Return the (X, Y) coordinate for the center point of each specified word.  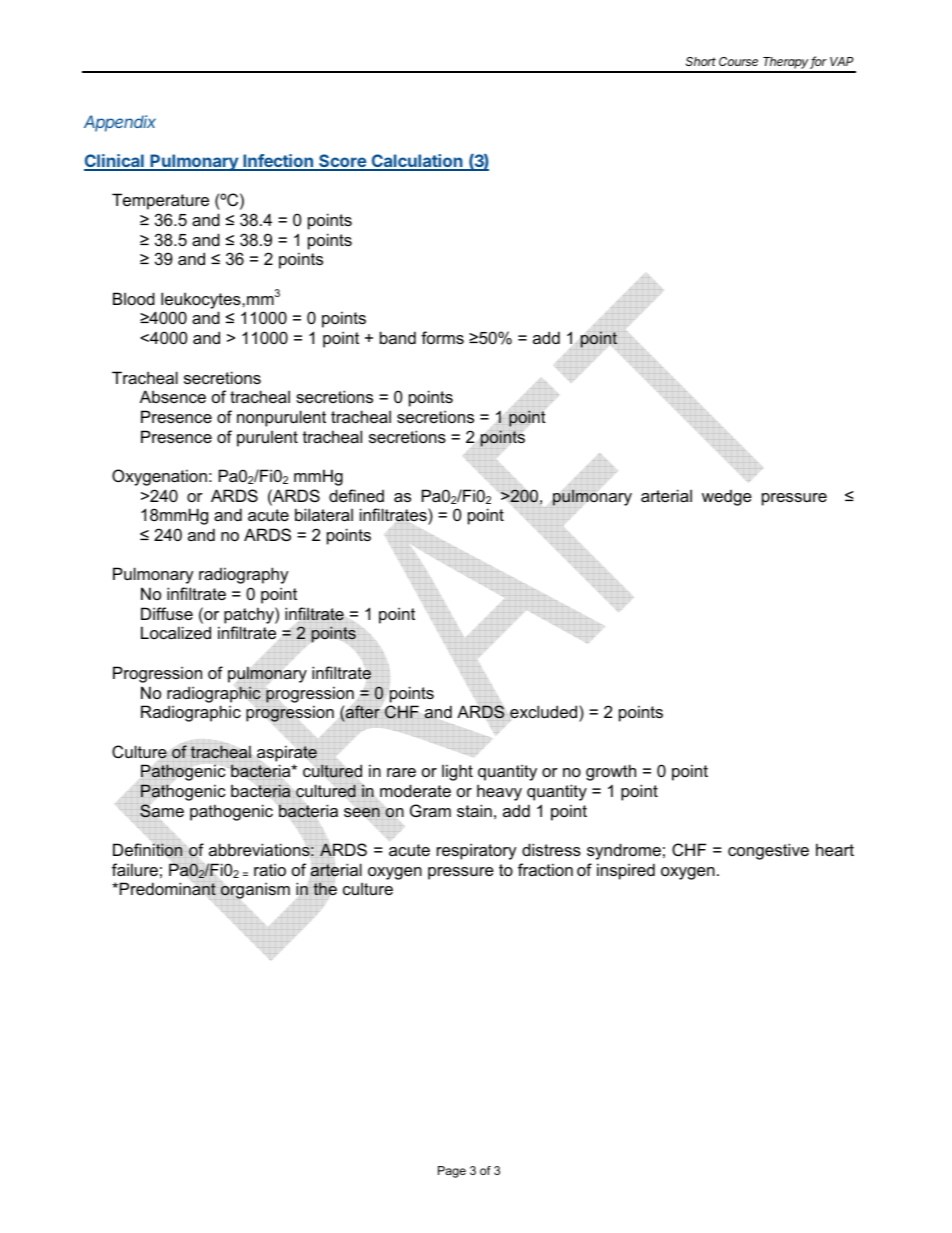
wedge (727, 498)
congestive (768, 851)
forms (442, 337)
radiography (244, 575)
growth (611, 772)
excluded (544, 713)
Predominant (168, 889)
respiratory (477, 851)
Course (738, 61)
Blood (134, 298)
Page (452, 1172)
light (457, 772)
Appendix (120, 123)
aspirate (287, 753)
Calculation (417, 162)
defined (356, 495)
